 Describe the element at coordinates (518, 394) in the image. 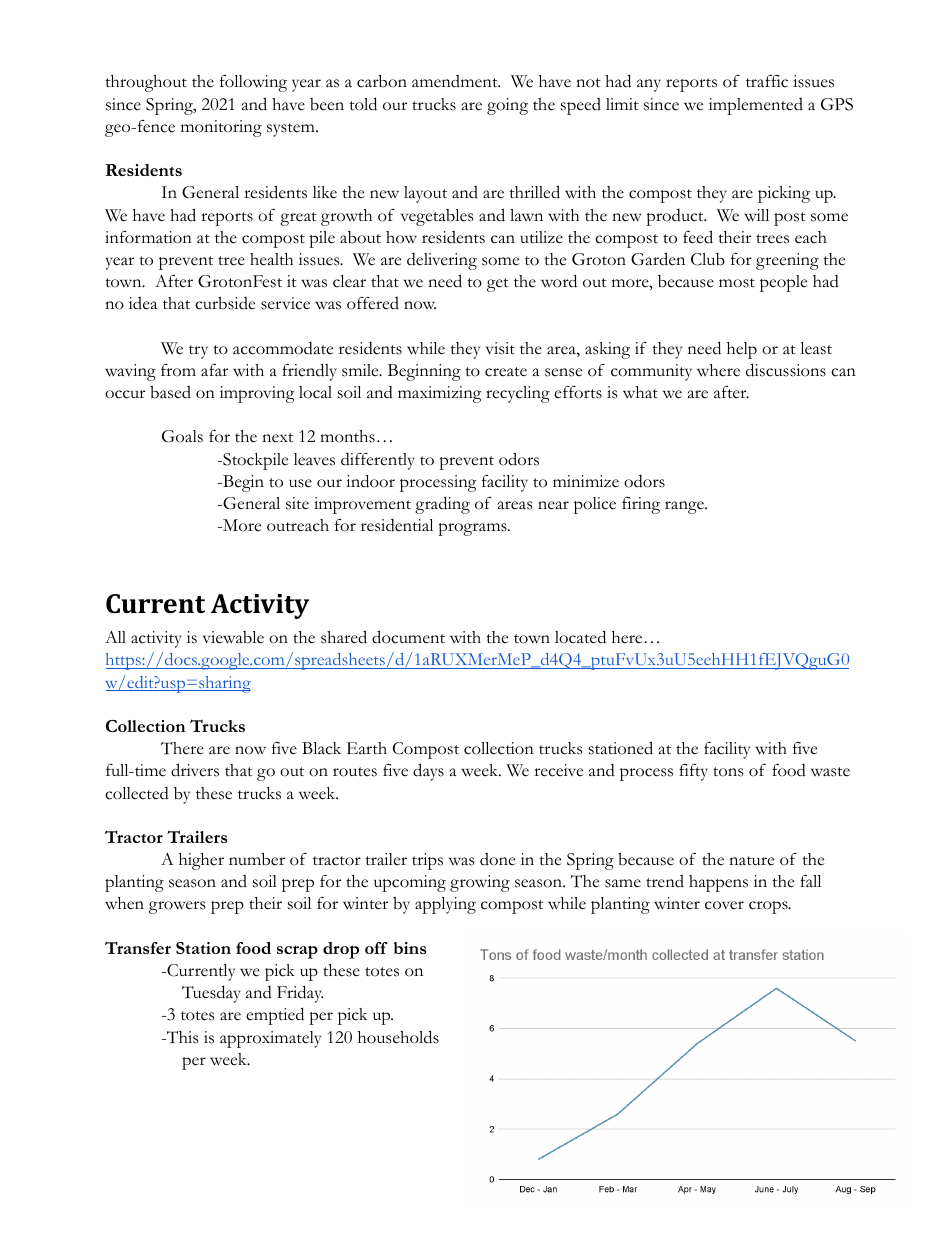

I see `recycling` at that location.
